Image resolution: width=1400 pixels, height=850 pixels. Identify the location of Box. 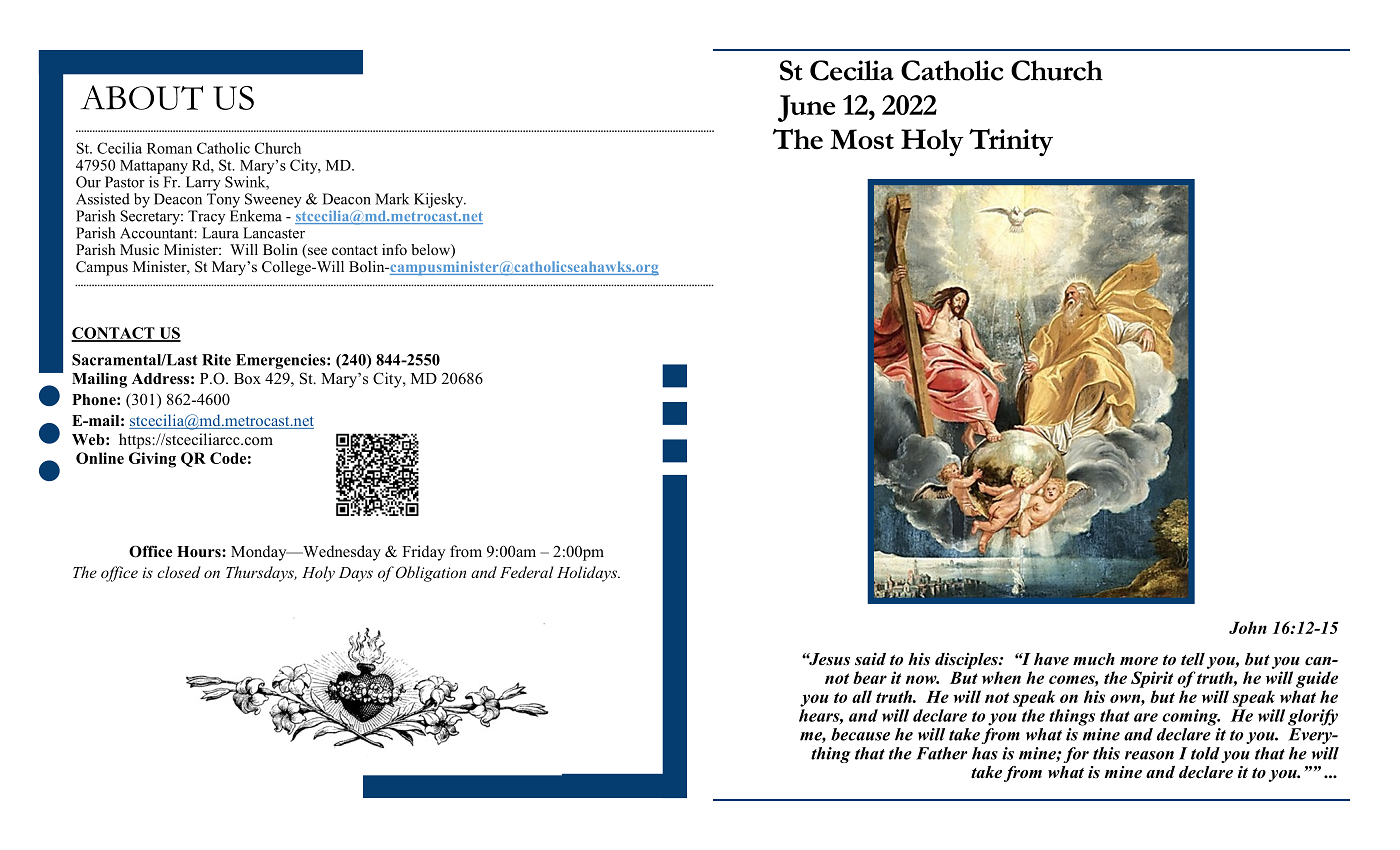
(247, 379).
